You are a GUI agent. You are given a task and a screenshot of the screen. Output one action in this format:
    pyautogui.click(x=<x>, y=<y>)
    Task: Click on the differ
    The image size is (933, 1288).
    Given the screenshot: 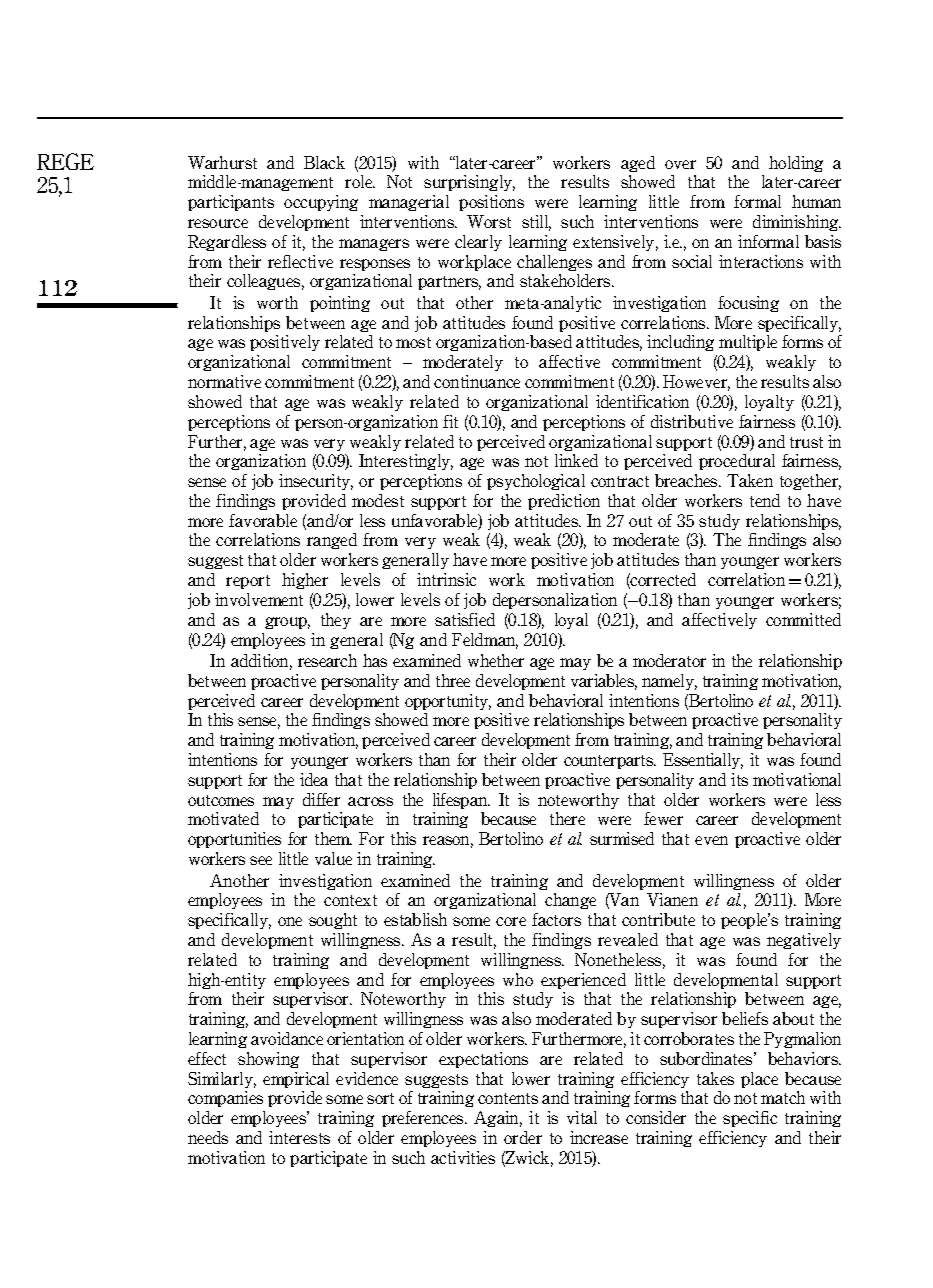 What is the action you would take?
    pyautogui.click(x=321, y=799)
